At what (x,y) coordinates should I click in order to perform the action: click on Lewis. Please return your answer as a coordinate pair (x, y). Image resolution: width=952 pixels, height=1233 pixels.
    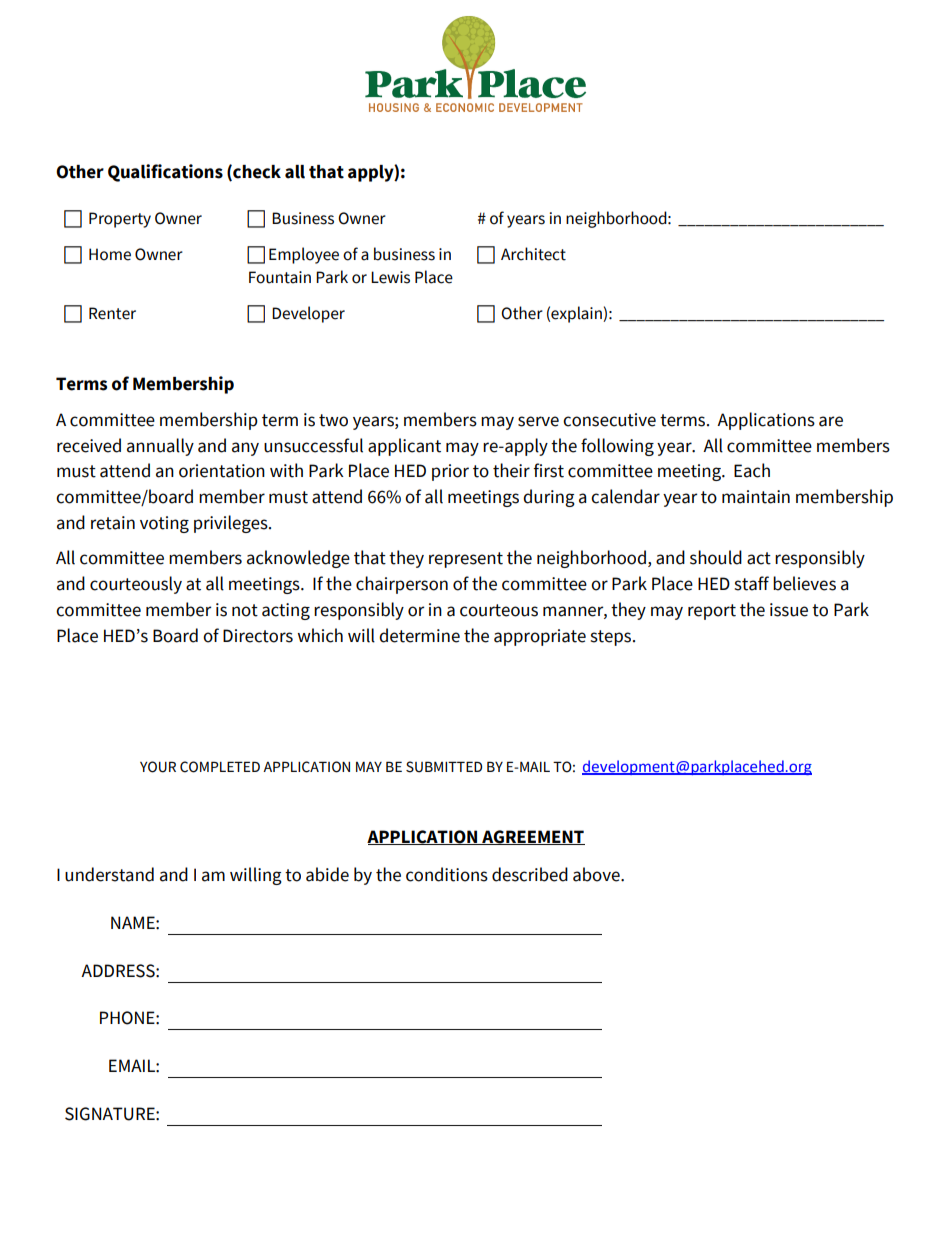
    Looking at the image, I should click on (390, 277).
